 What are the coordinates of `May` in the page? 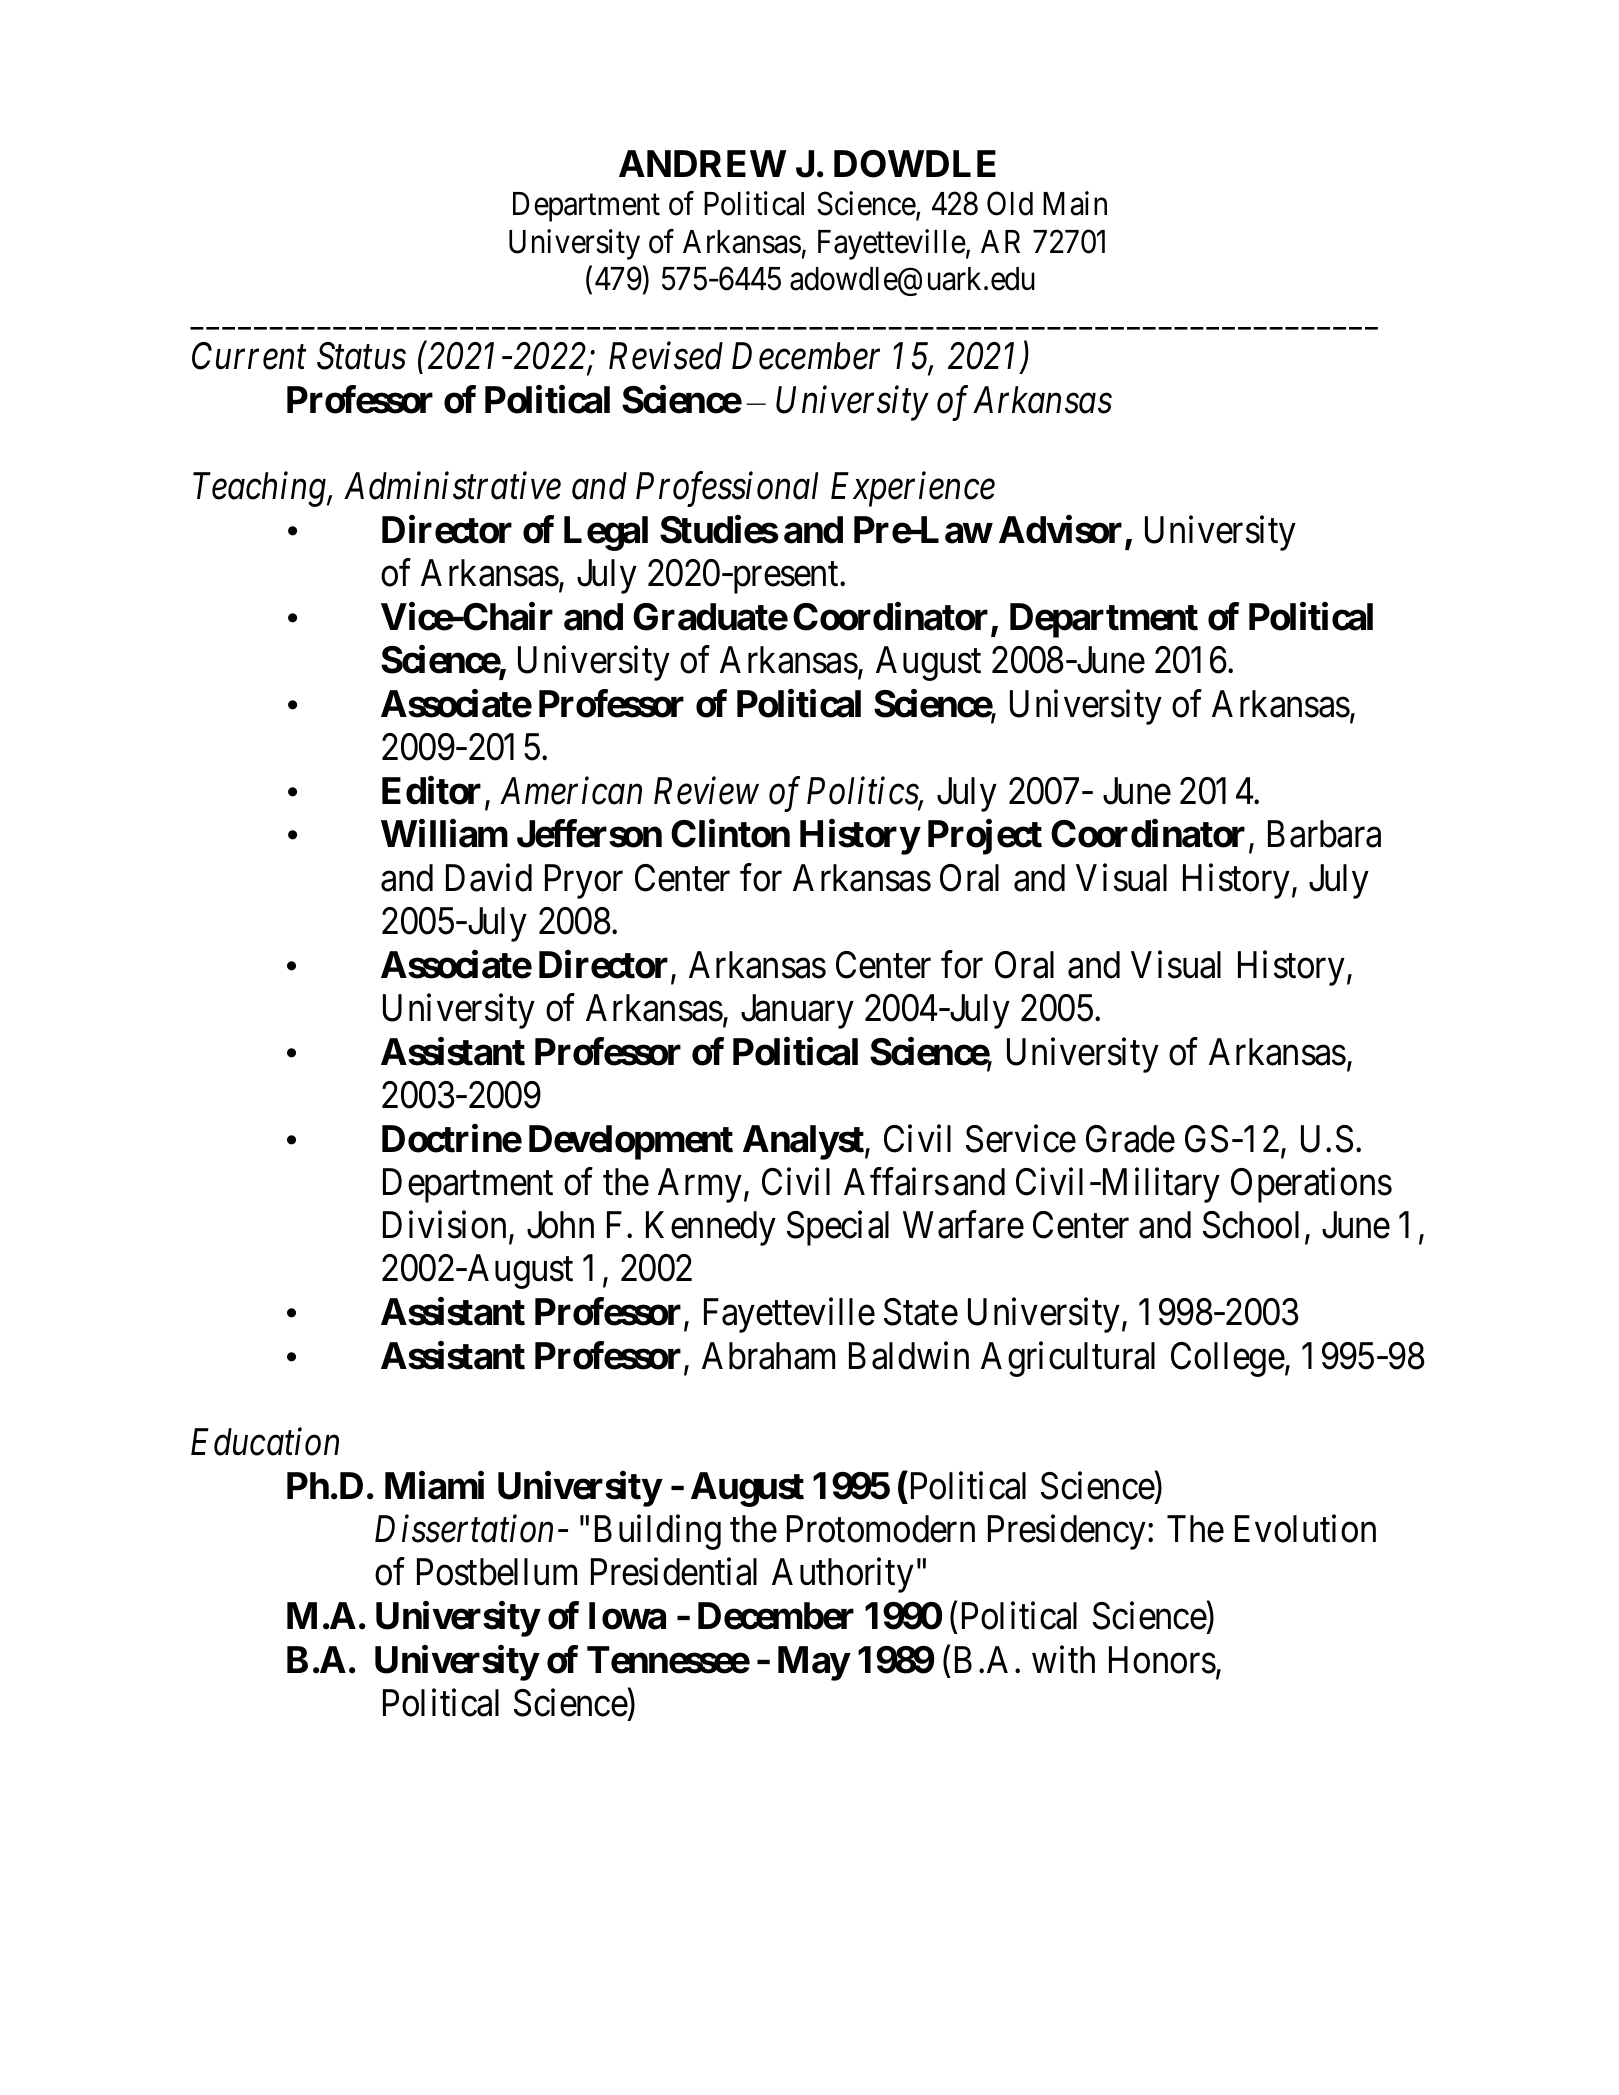 It's located at (814, 1663).
